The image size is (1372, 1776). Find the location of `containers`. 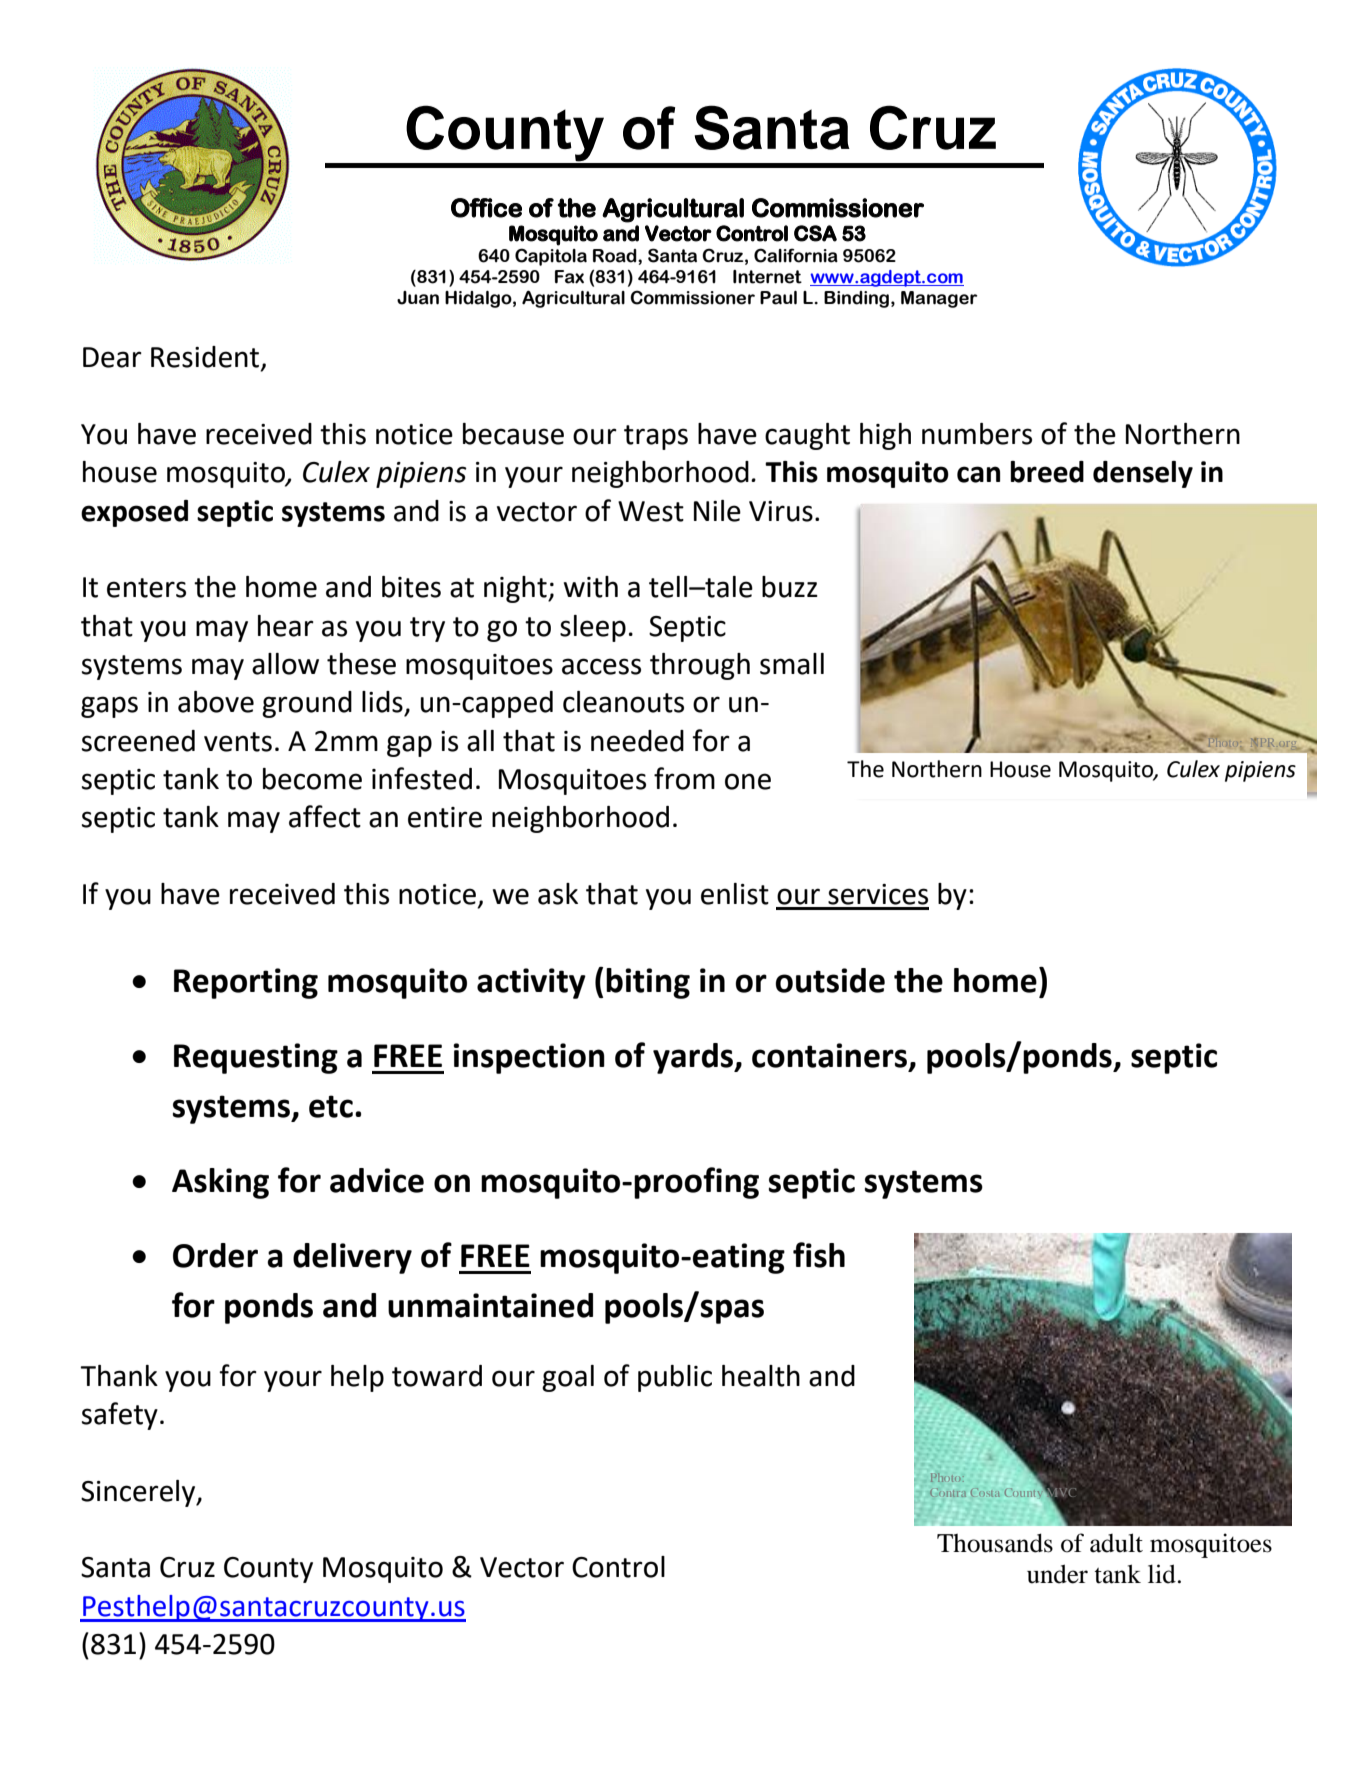

containers is located at coordinates (829, 1055).
